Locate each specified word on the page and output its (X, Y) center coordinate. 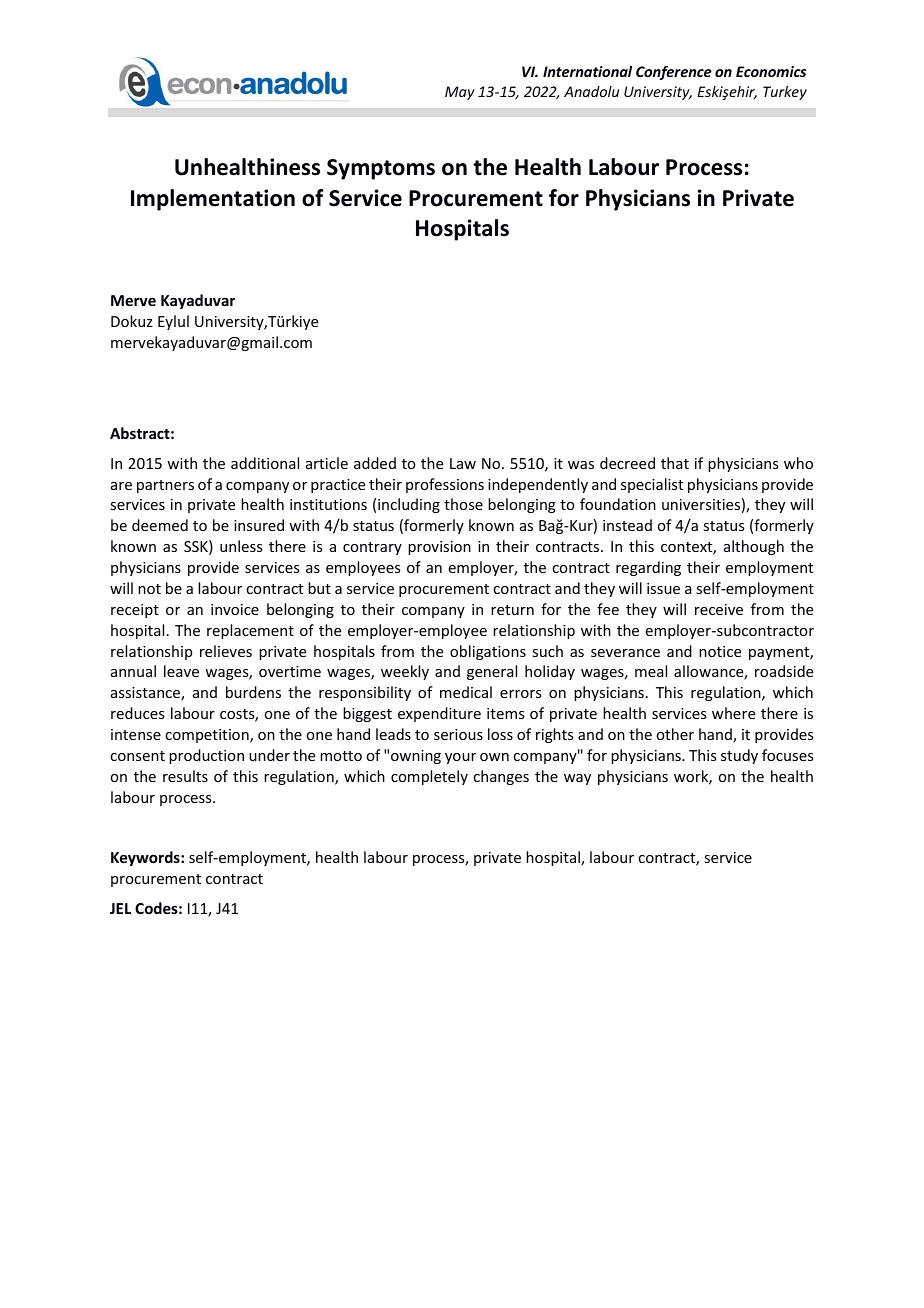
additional (265, 463)
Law (463, 463)
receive (719, 609)
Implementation (213, 200)
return (512, 610)
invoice (235, 609)
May (460, 93)
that (675, 463)
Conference (674, 73)
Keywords (146, 858)
